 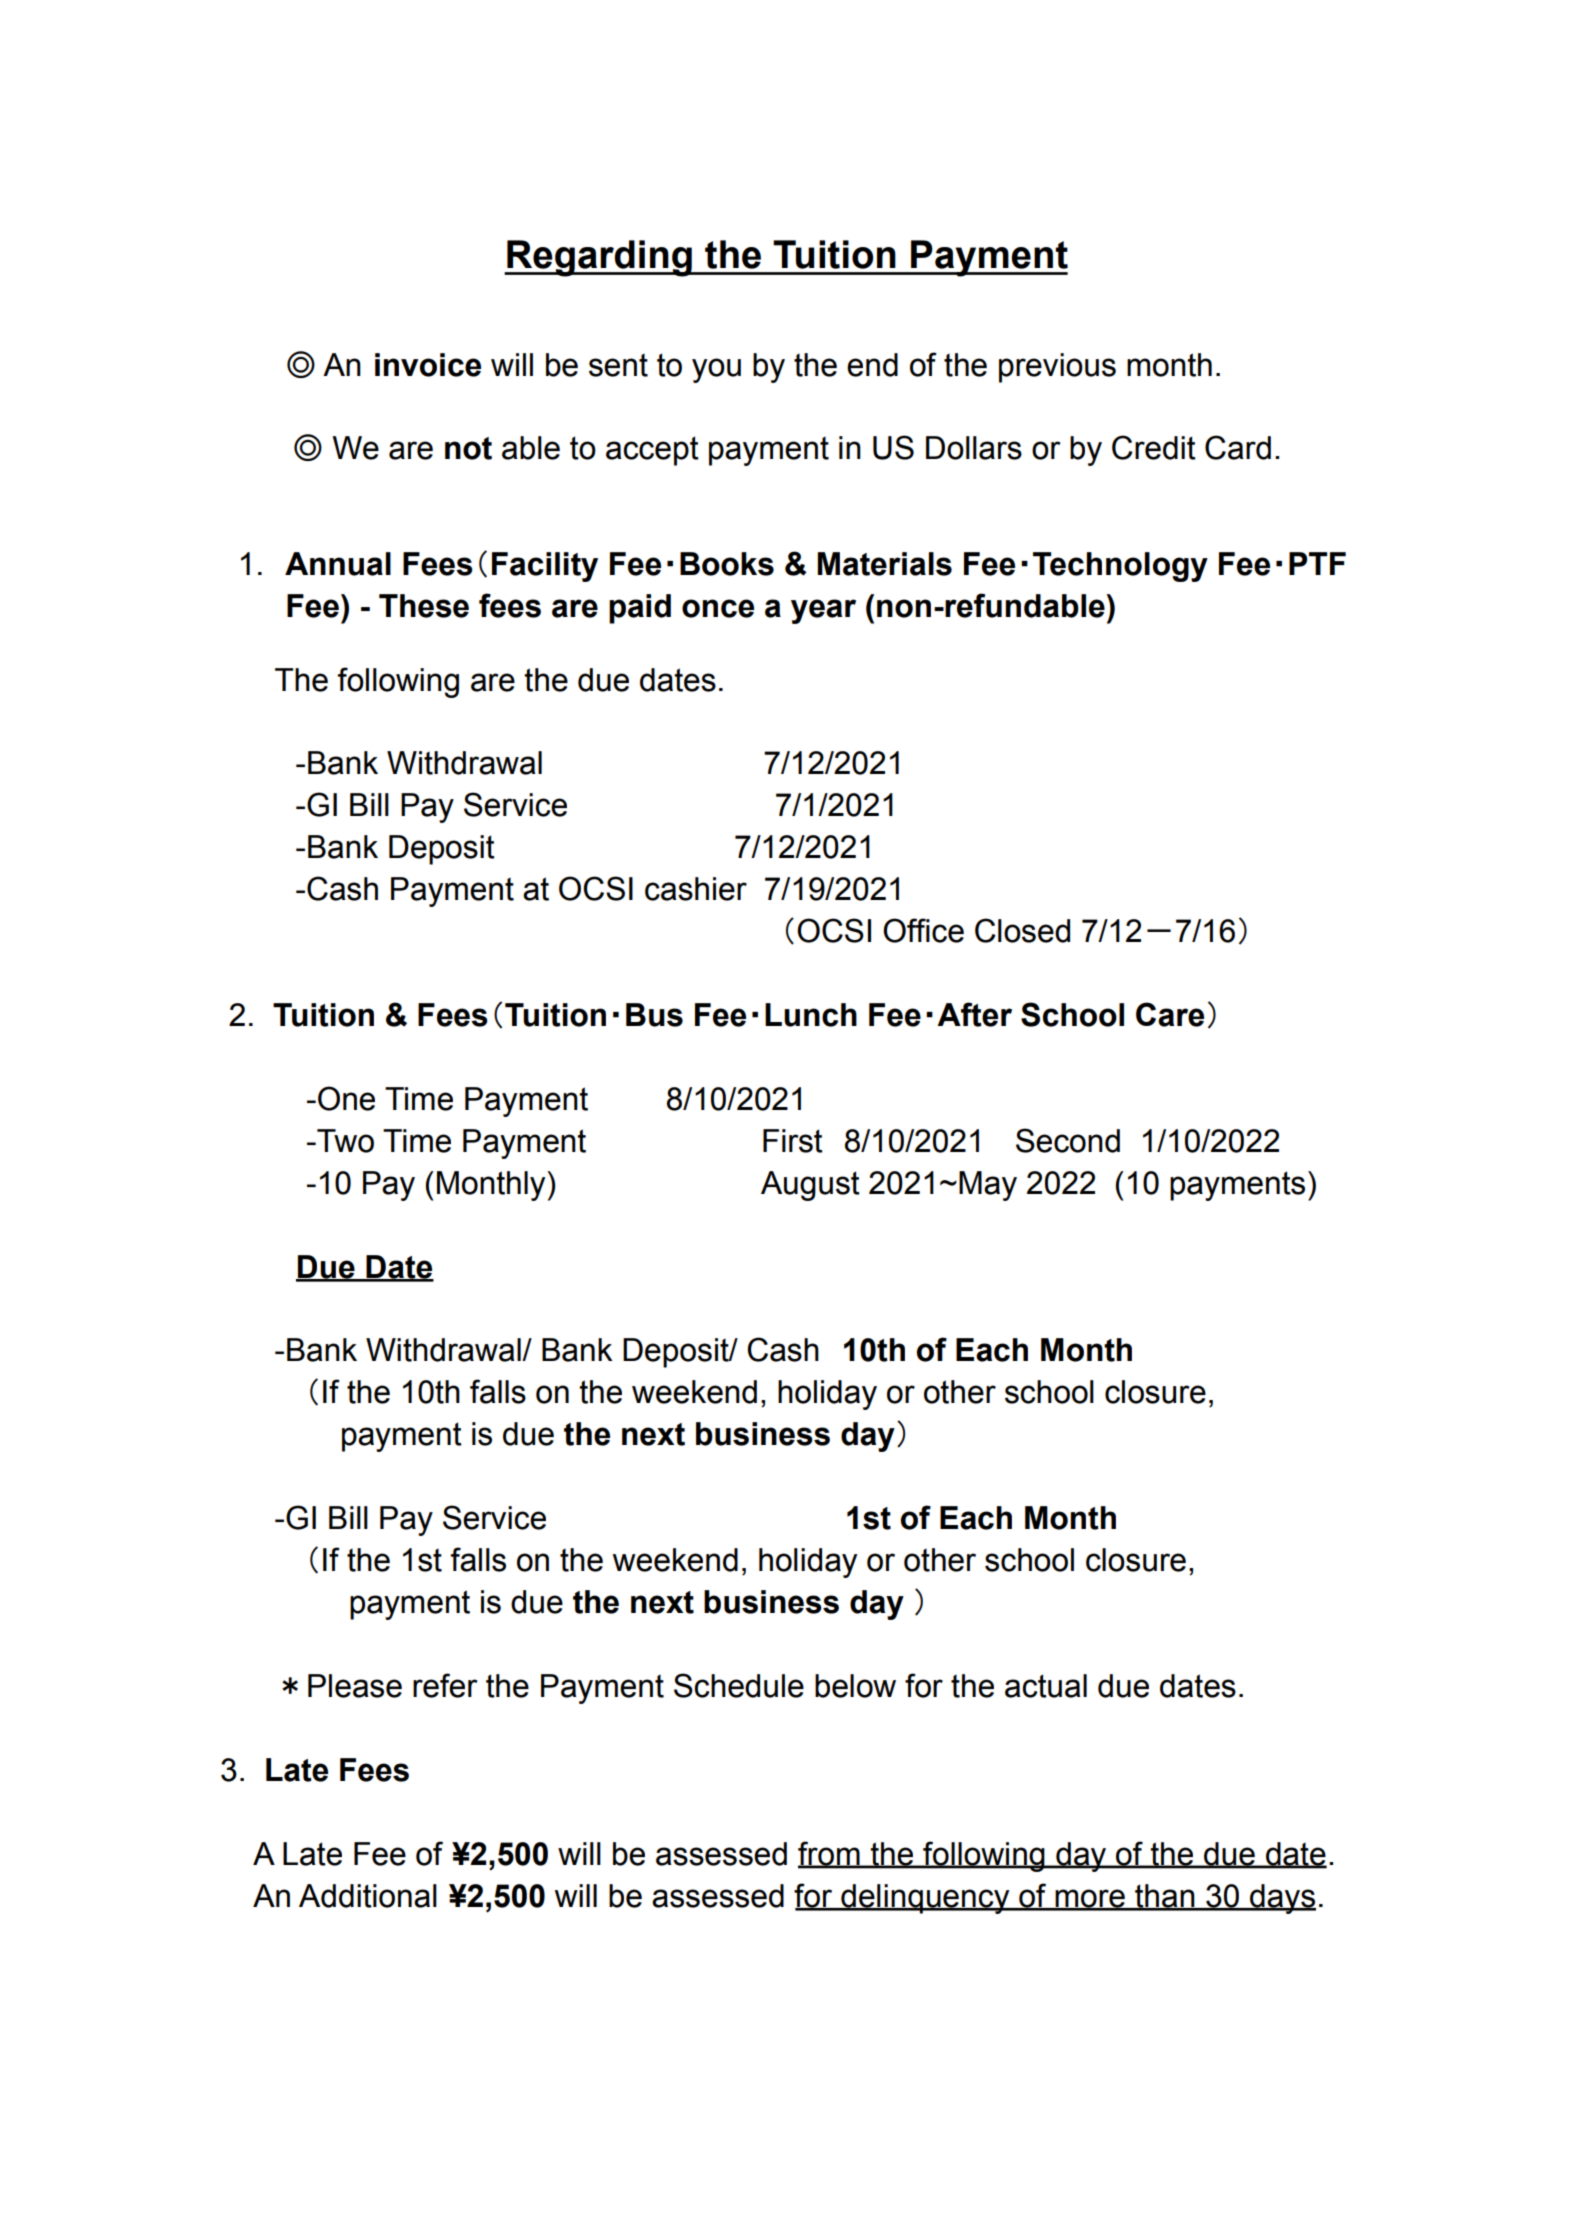 What do you see at coordinates (428, 365) in the document?
I see `invoice` at bounding box center [428, 365].
